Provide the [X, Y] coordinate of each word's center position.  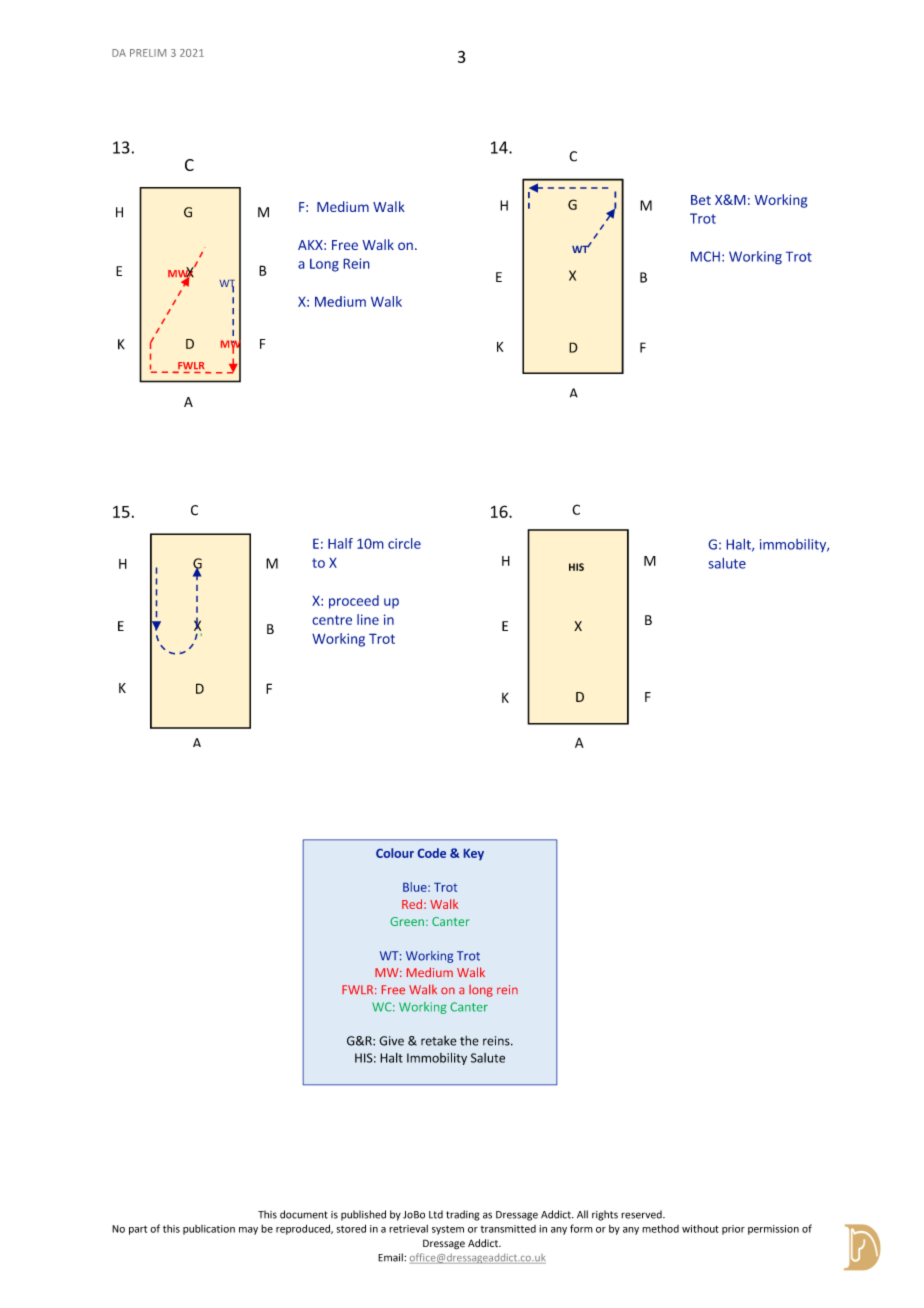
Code [432, 853]
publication [209, 1230]
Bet [701, 200]
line [368, 619]
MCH [705, 256]
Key [474, 854]
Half [340, 543]
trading [463, 1215]
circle [404, 543]
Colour [395, 853]
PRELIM [148, 53]
